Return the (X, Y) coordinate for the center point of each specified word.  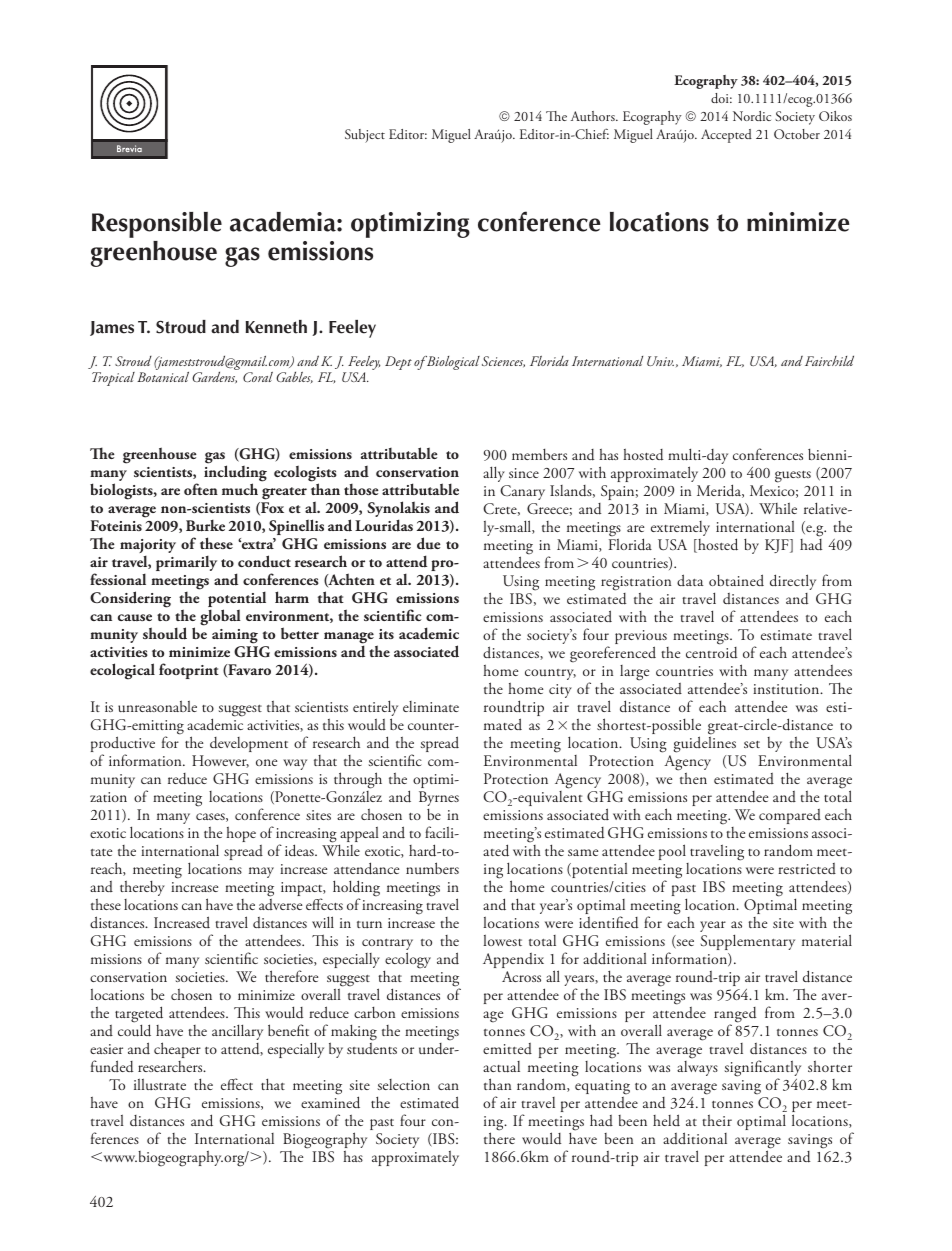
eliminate (431, 706)
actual (501, 1067)
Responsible (157, 225)
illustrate (160, 1084)
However (220, 761)
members (539, 454)
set (752, 744)
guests (793, 477)
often (201, 489)
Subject (365, 136)
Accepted (726, 136)
